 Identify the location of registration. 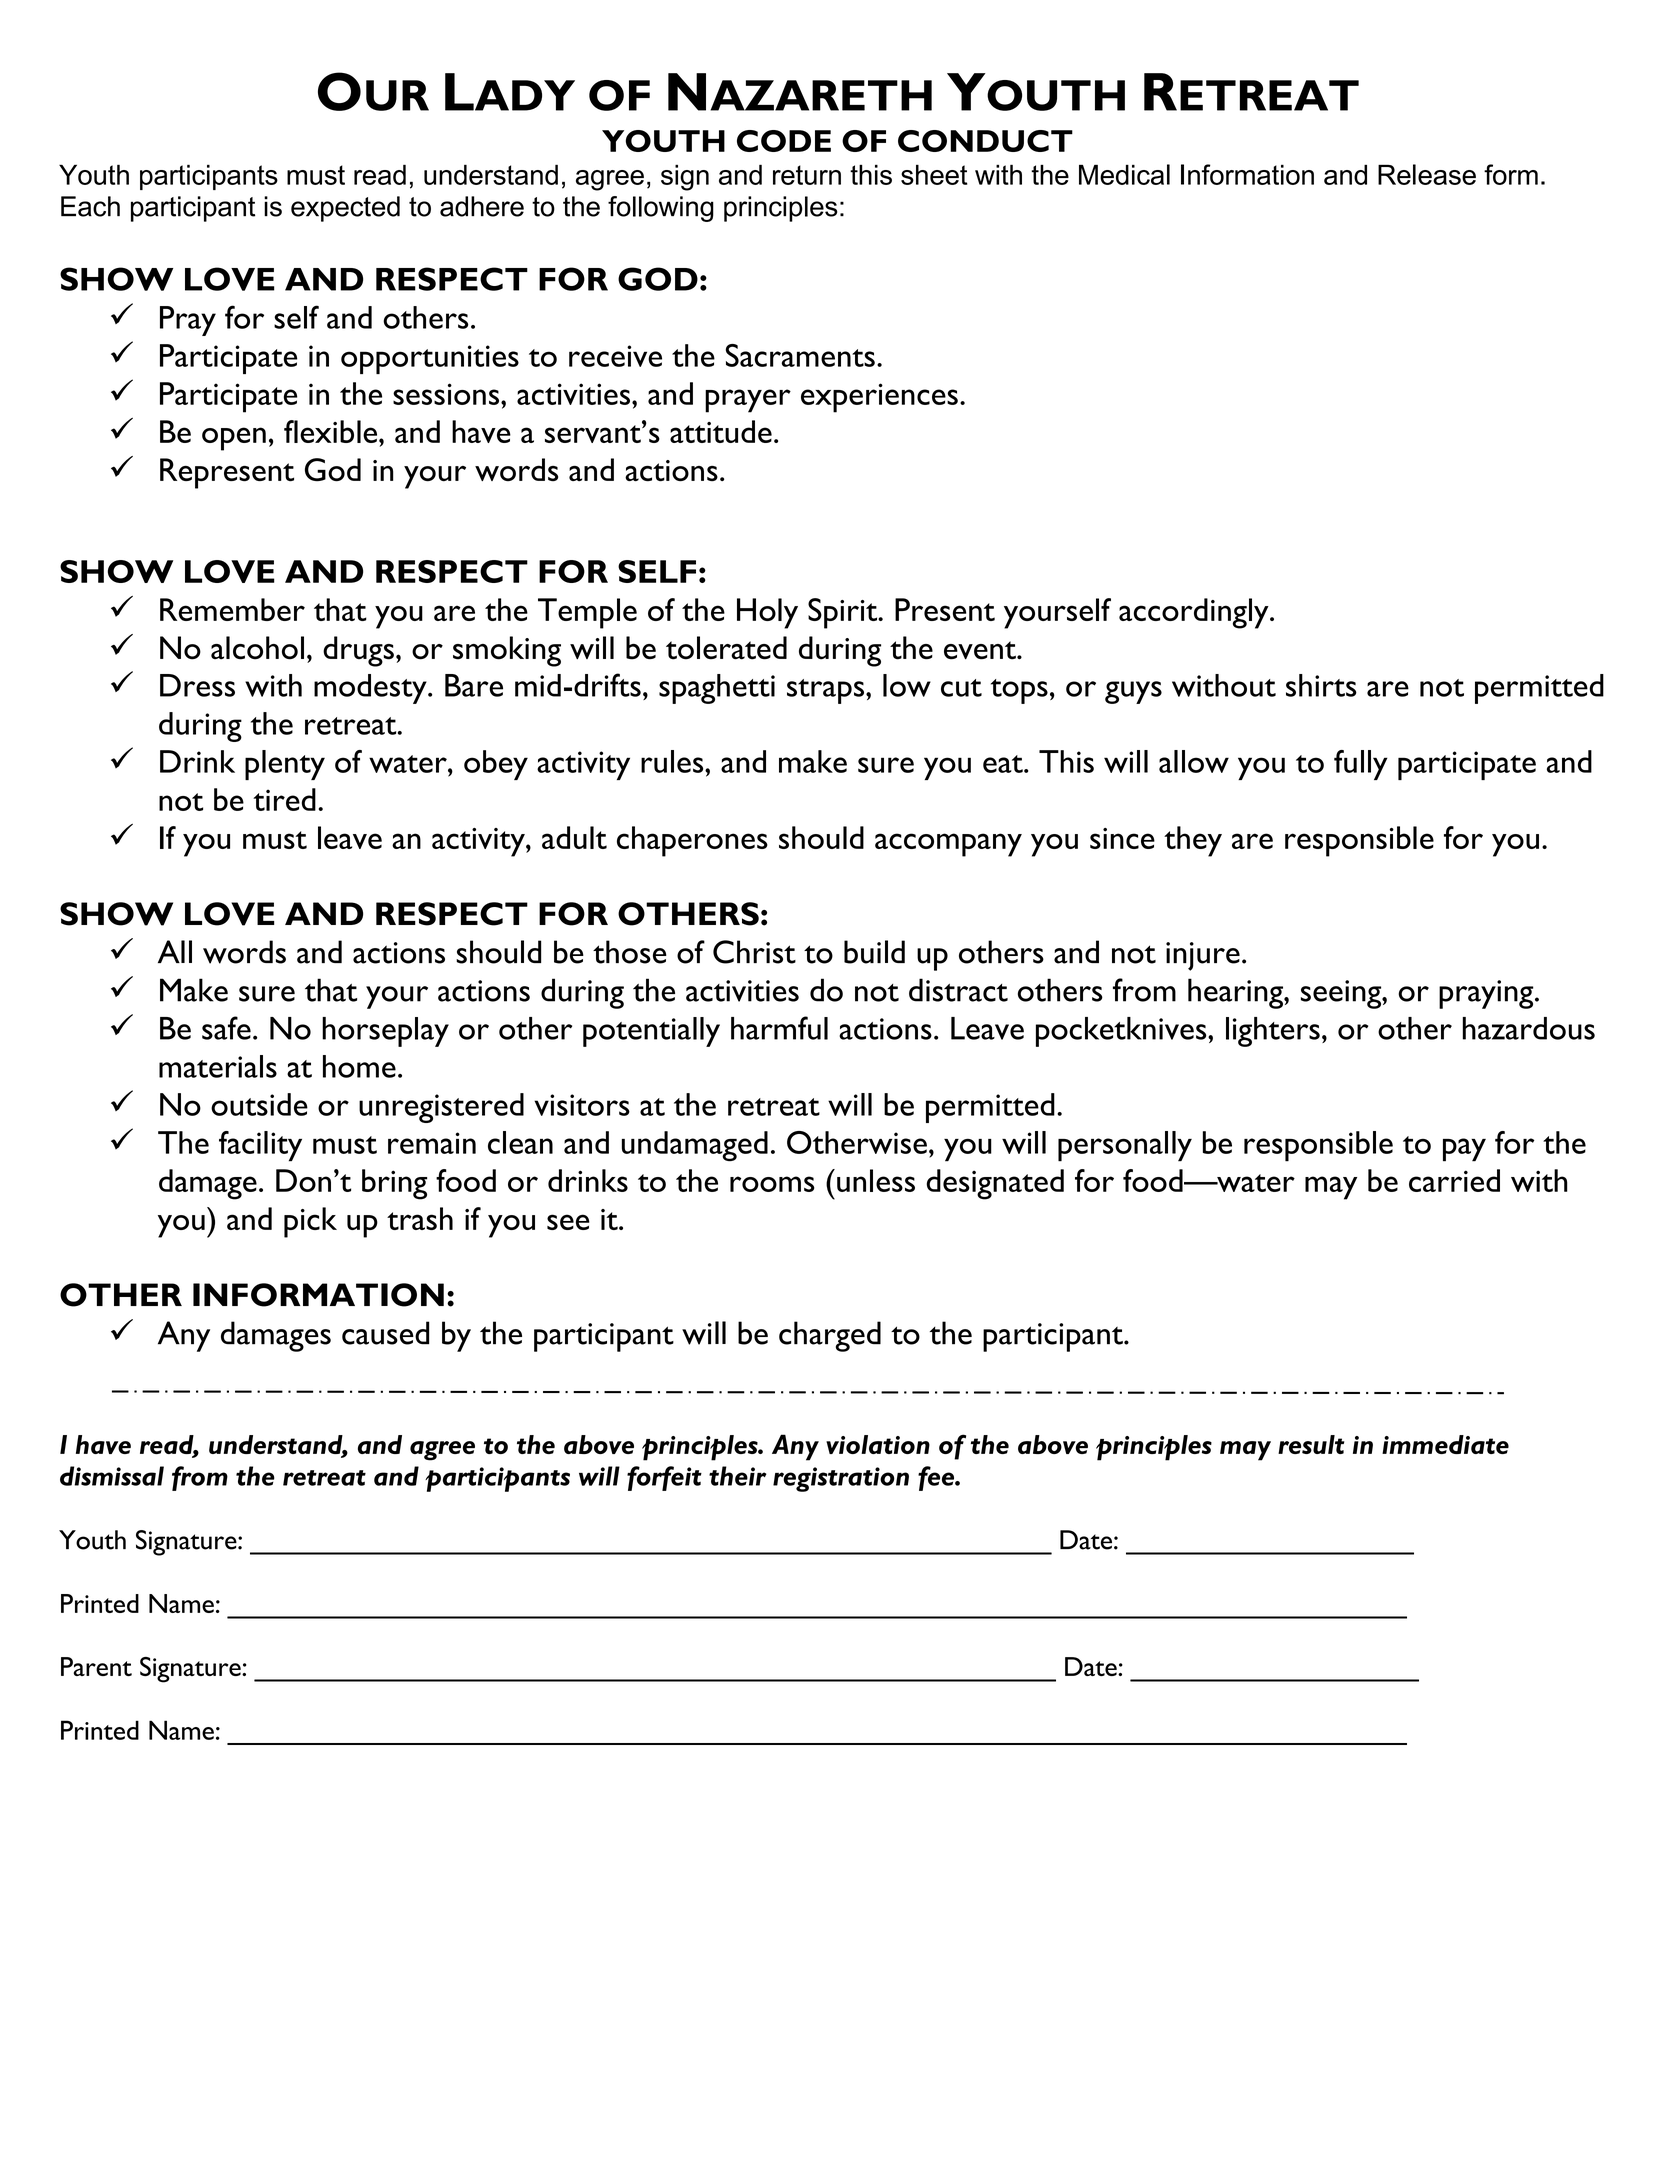
(841, 1479).
